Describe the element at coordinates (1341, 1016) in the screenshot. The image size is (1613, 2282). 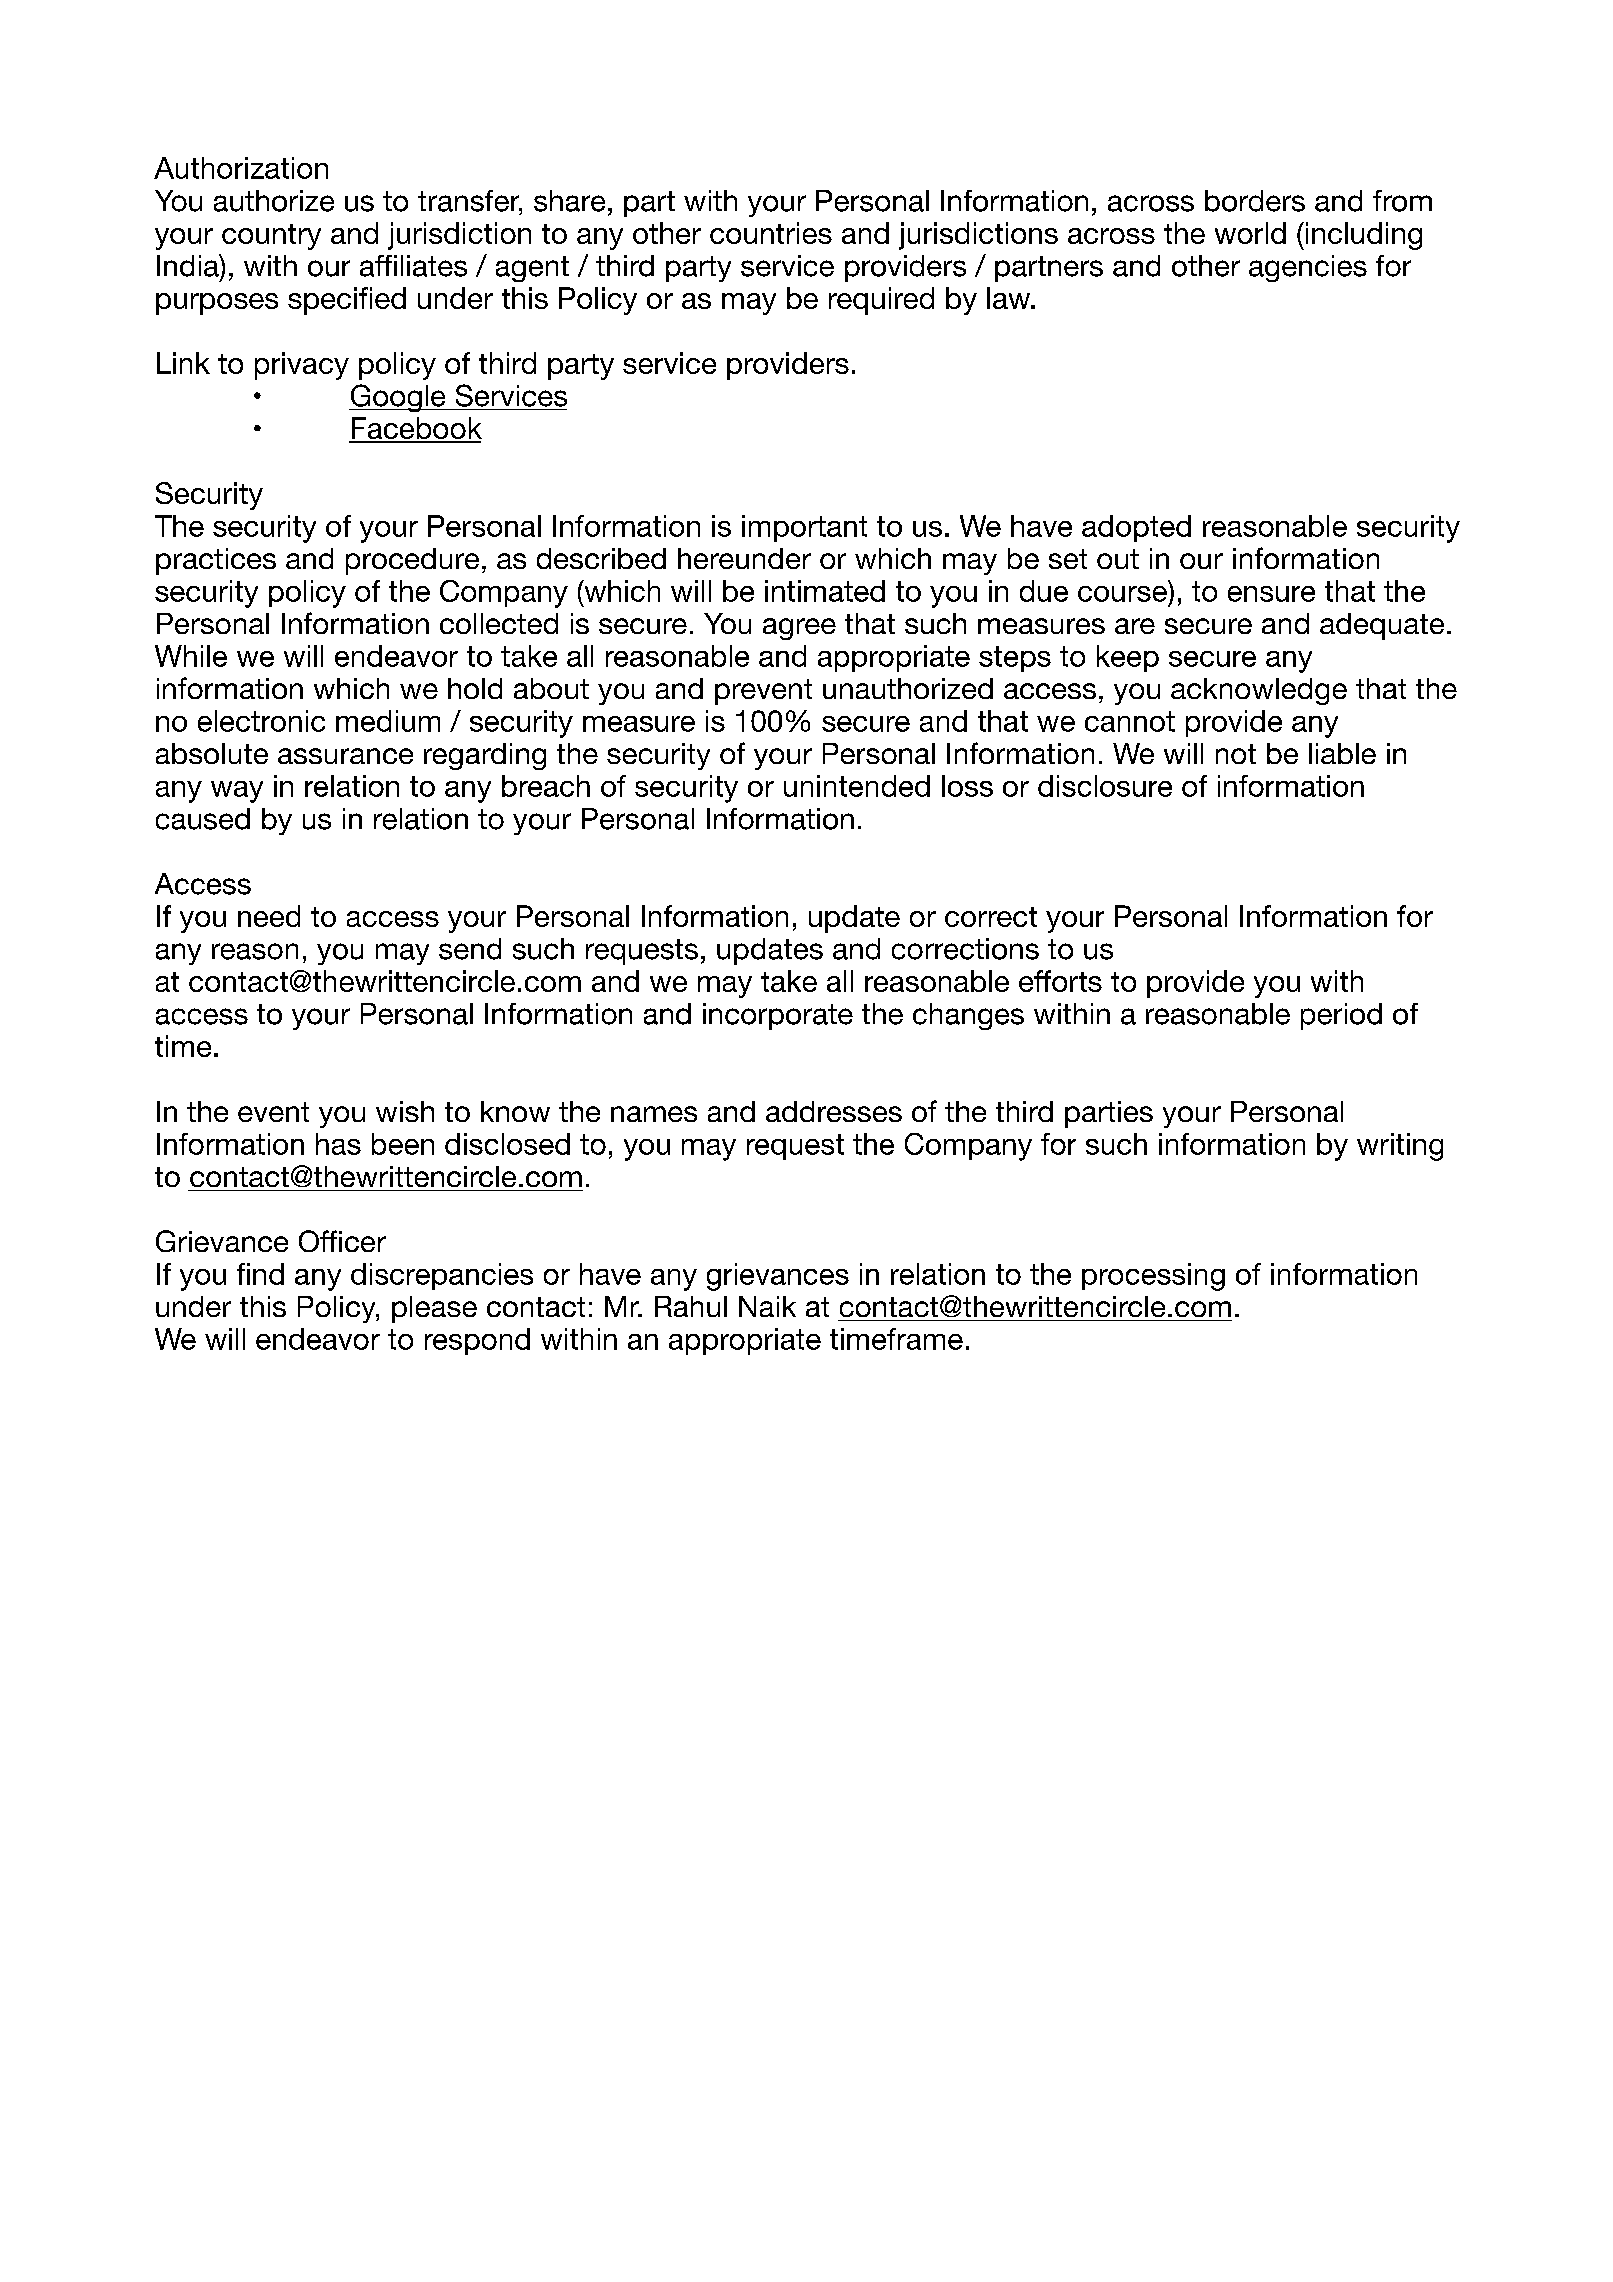
I see `period` at that location.
